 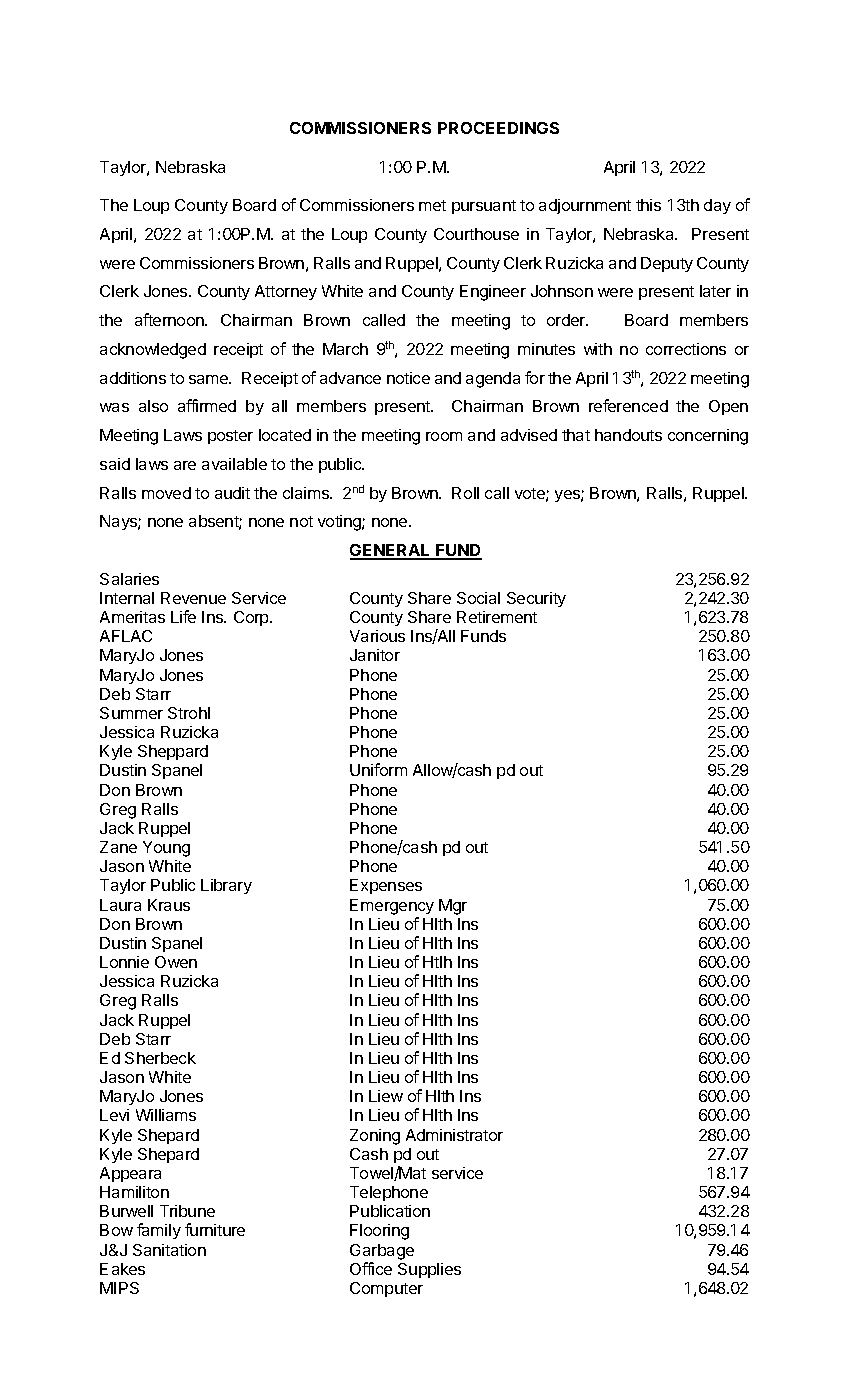 I want to click on afternoon, so click(x=170, y=319).
